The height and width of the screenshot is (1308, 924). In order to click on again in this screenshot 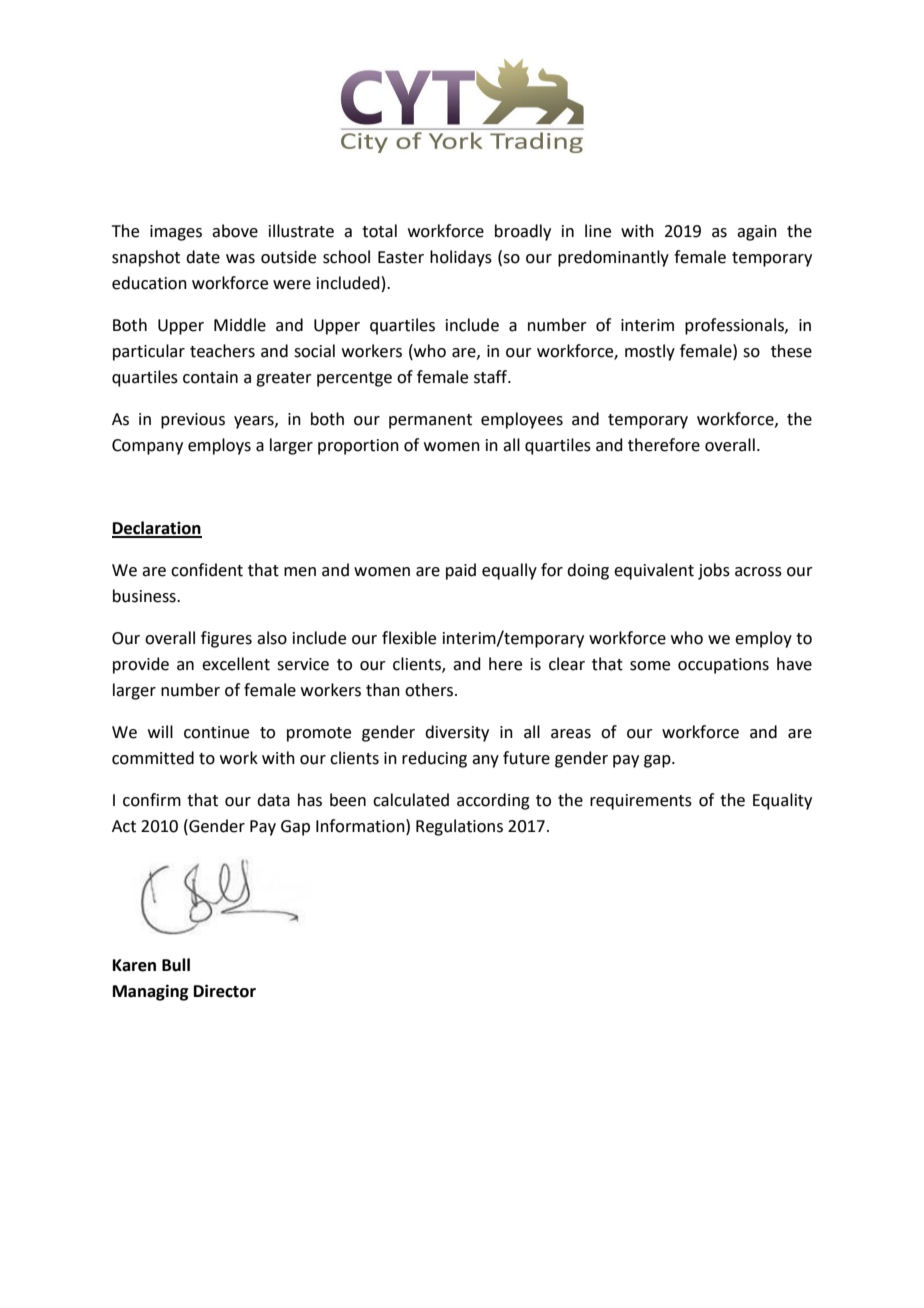, I will do `click(757, 233)`.
